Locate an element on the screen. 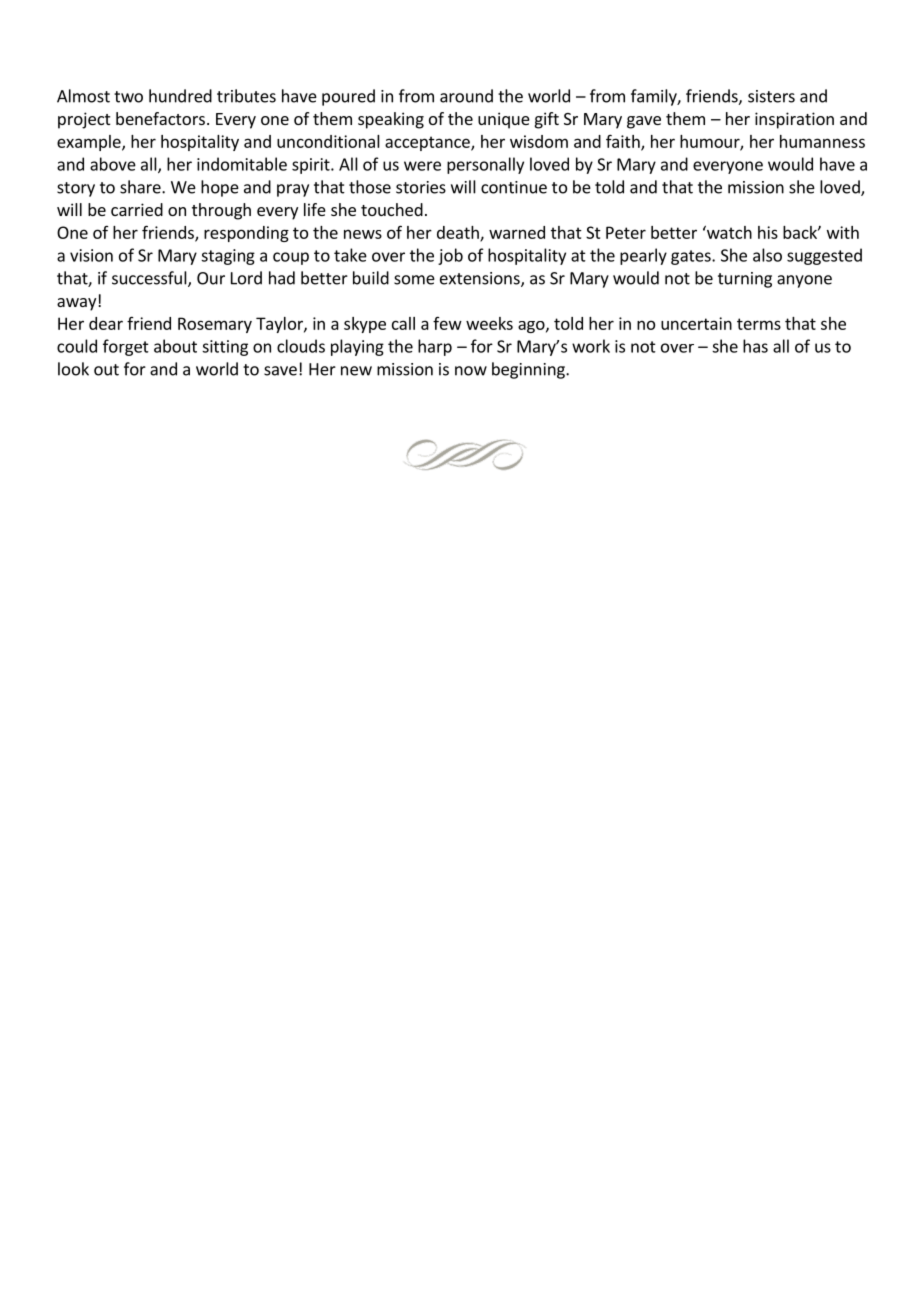 The height and width of the screenshot is (1308, 924). his is located at coordinates (768, 232).
